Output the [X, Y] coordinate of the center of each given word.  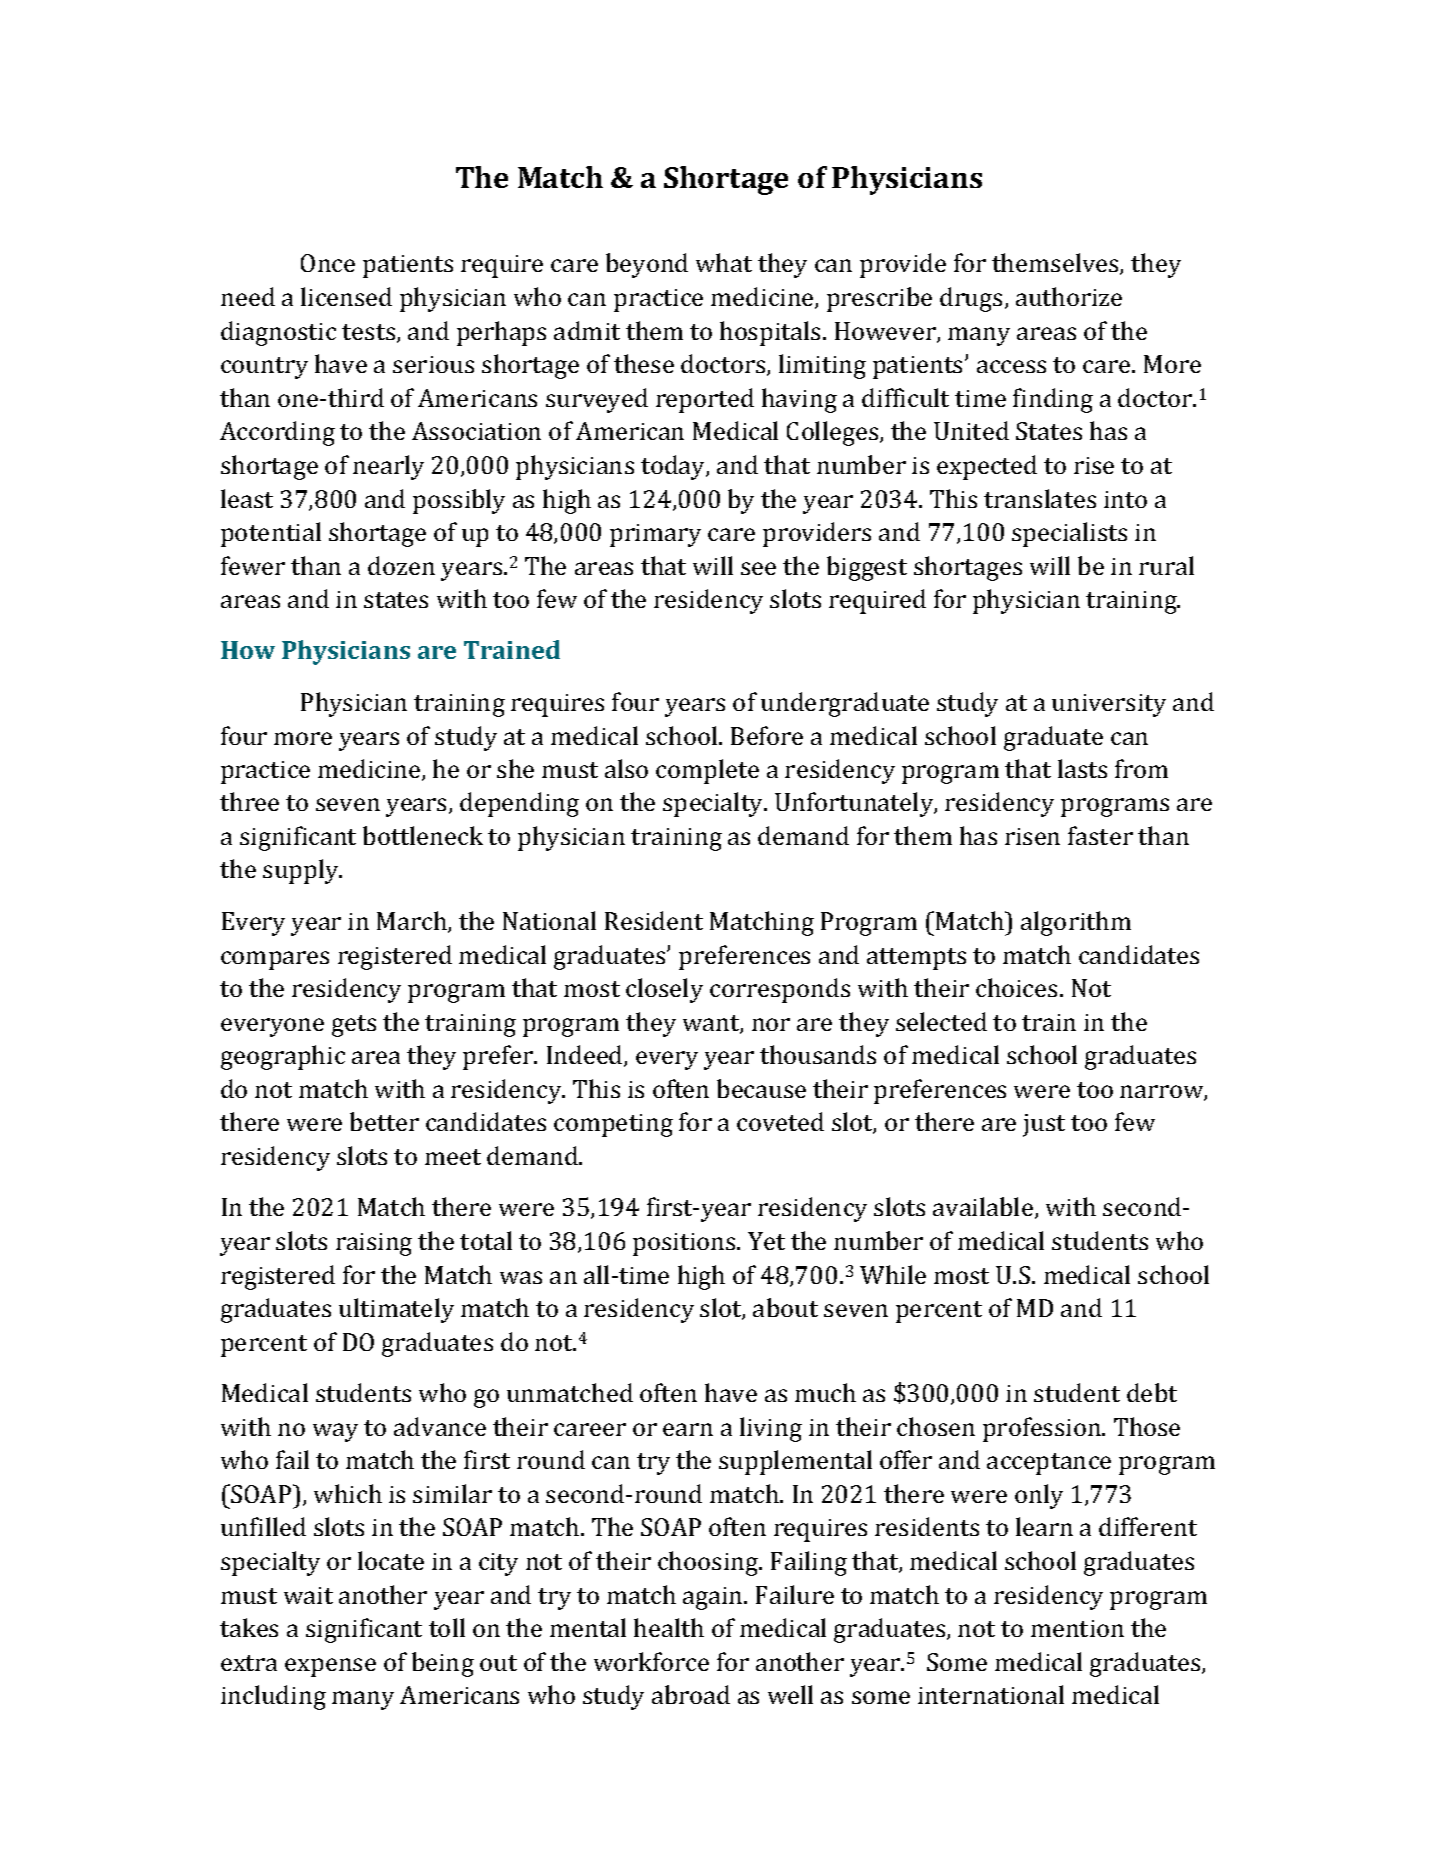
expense [330, 1667]
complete [707, 771]
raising [374, 1244]
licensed [346, 296]
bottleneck [423, 835]
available [983, 1206]
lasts [1082, 768]
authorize [1069, 296]
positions [685, 1244]
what [724, 262]
